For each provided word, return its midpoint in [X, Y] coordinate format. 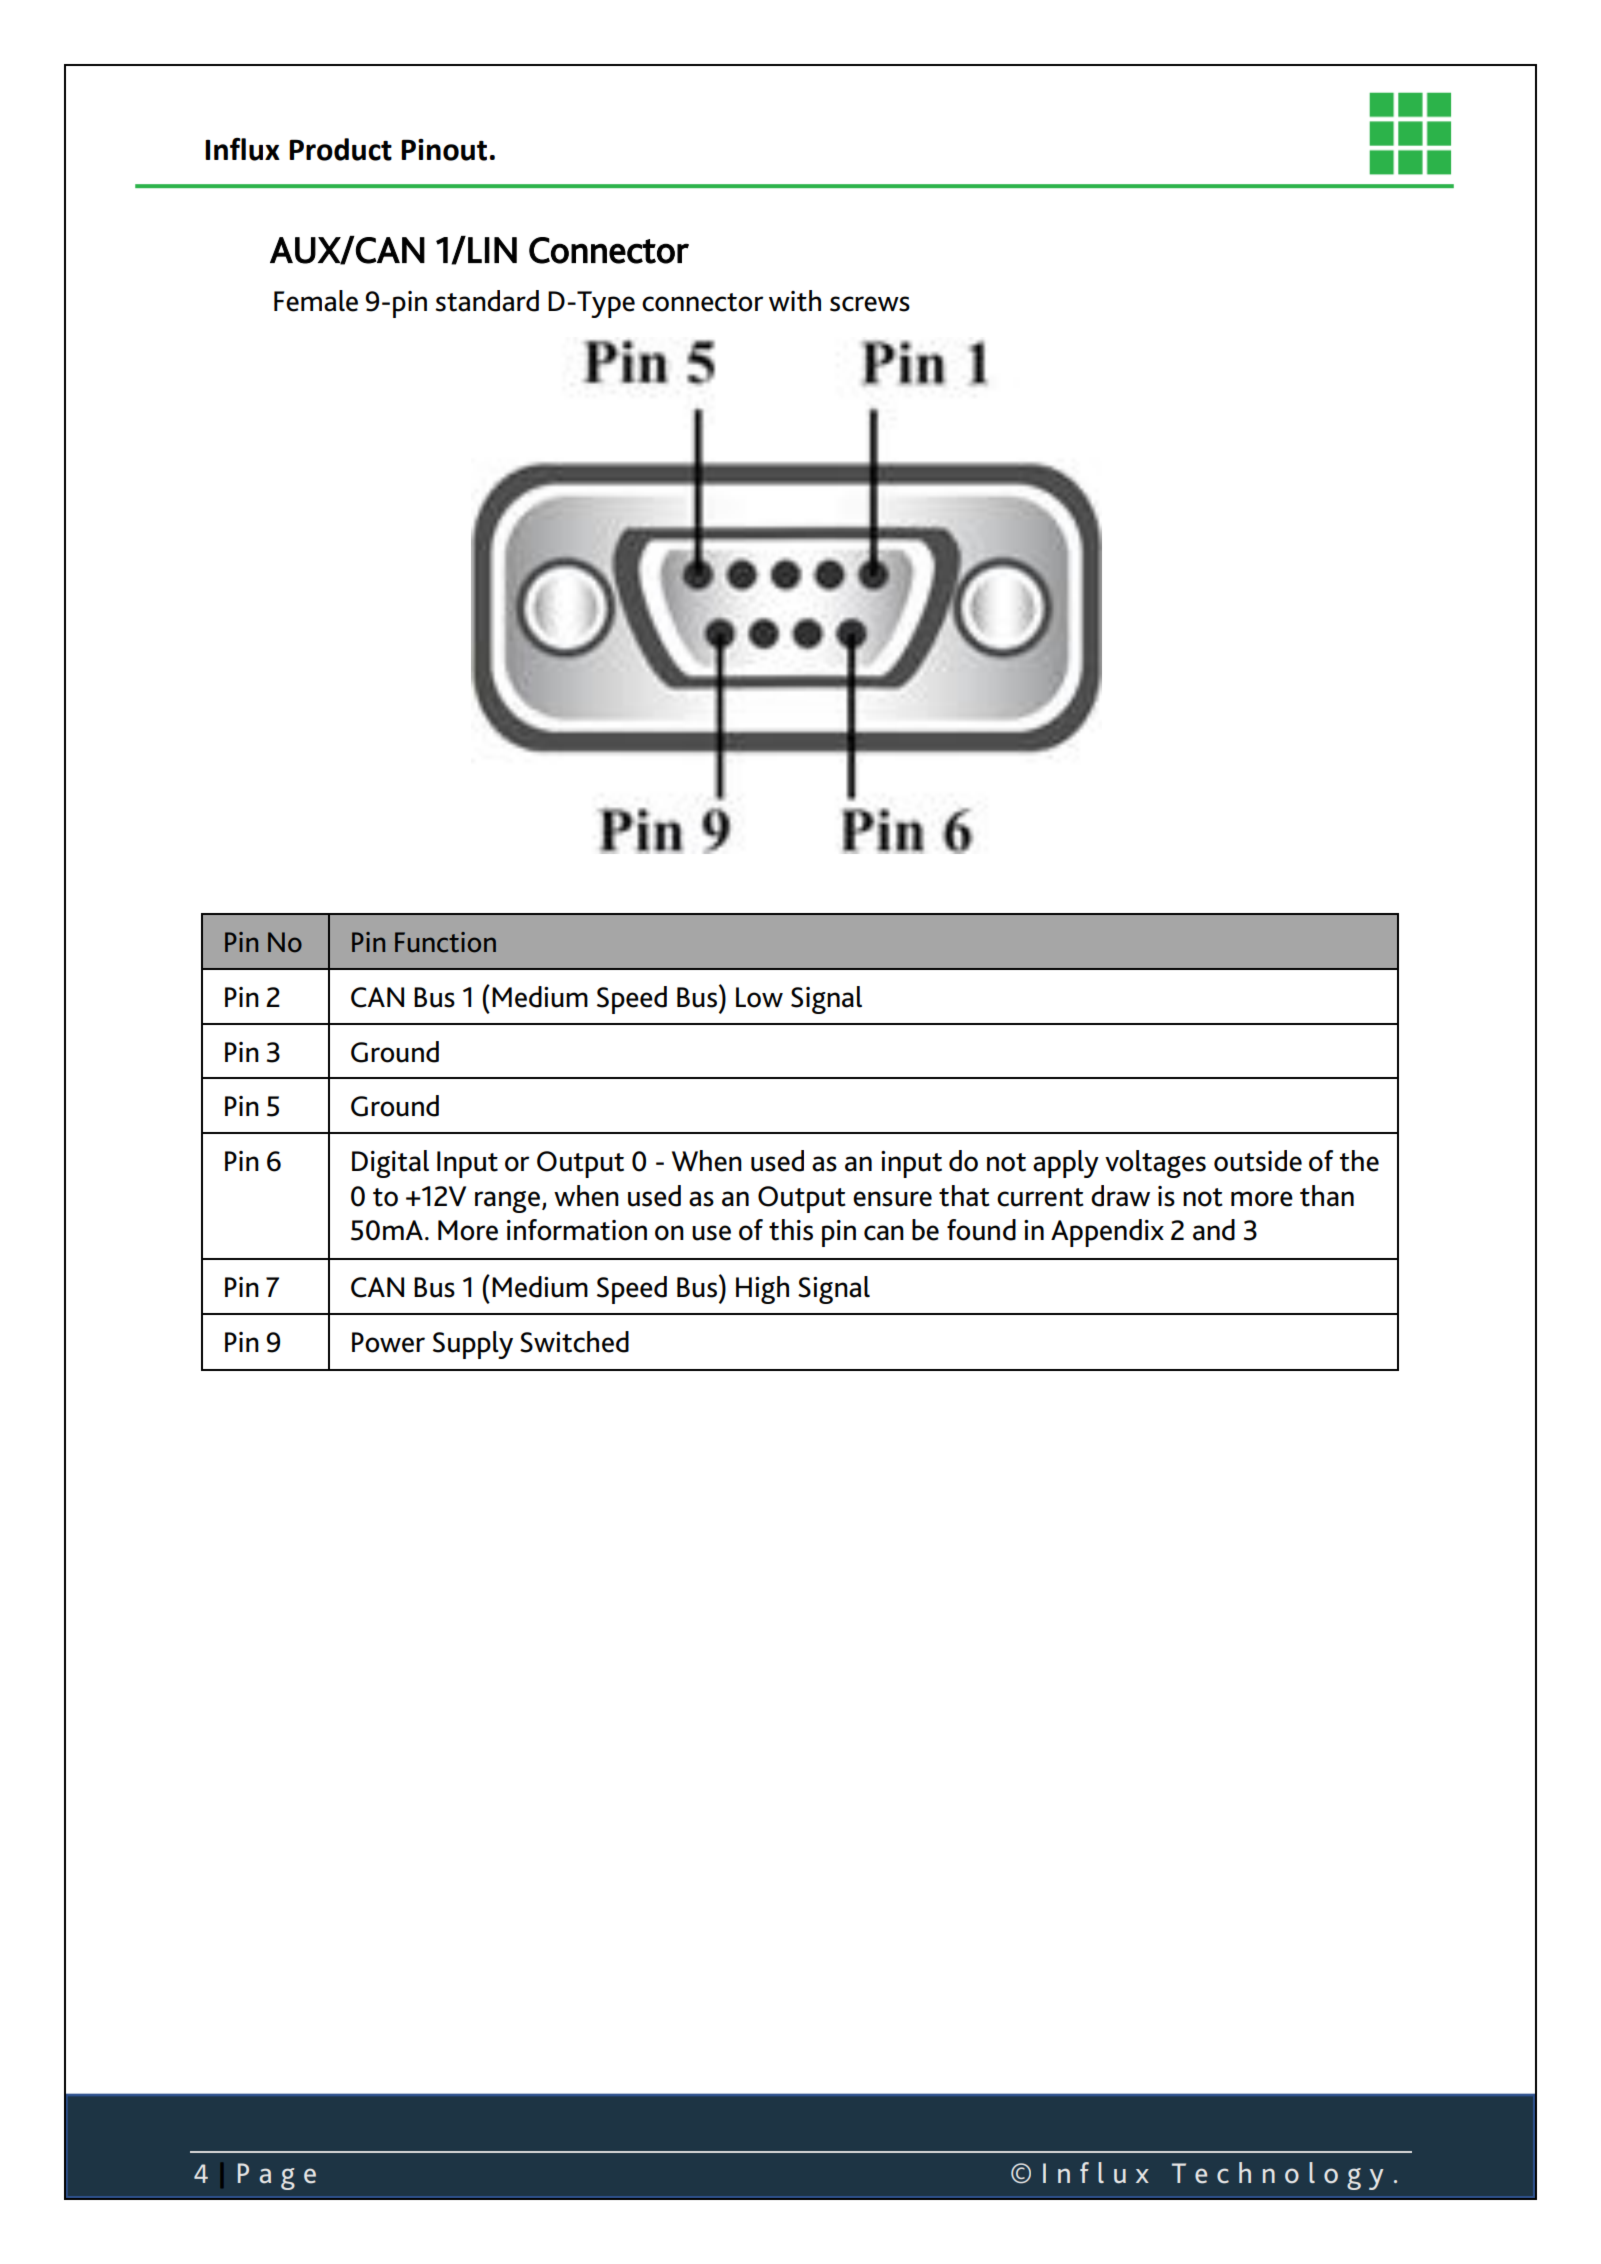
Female [316, 301]
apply [1066, 1164]
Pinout [444, 150]
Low [759, 997]
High [762, 1290]
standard [487, 301]
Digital [390, 1164]
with [795, 301]
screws [870, 304]
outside [1258, 1161]
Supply [473, 1345]
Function [445, 942]
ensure [892, 1199]
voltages [1155, 1164]
